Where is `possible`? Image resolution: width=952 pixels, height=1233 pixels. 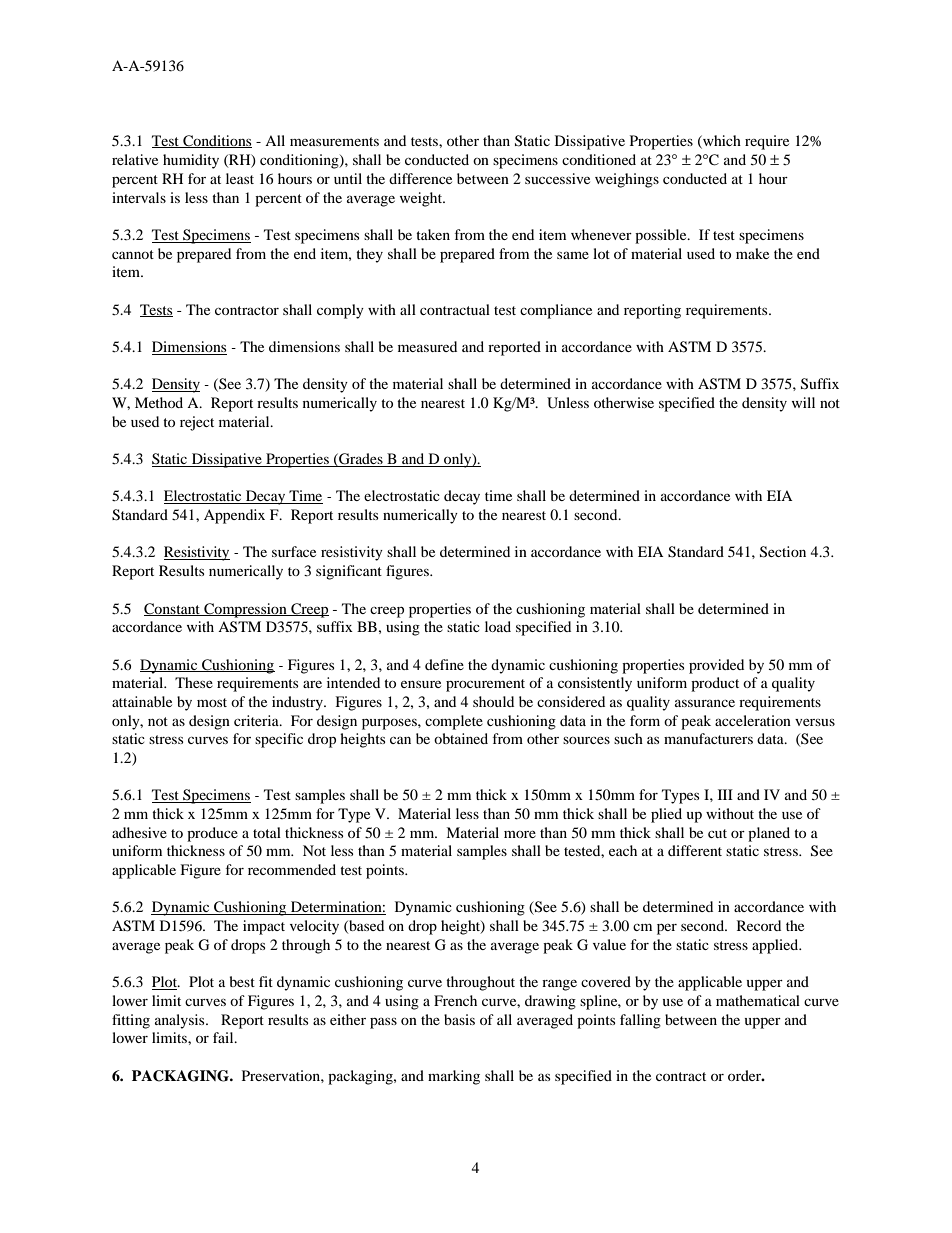 possible is located at coordinates (662, 236).
